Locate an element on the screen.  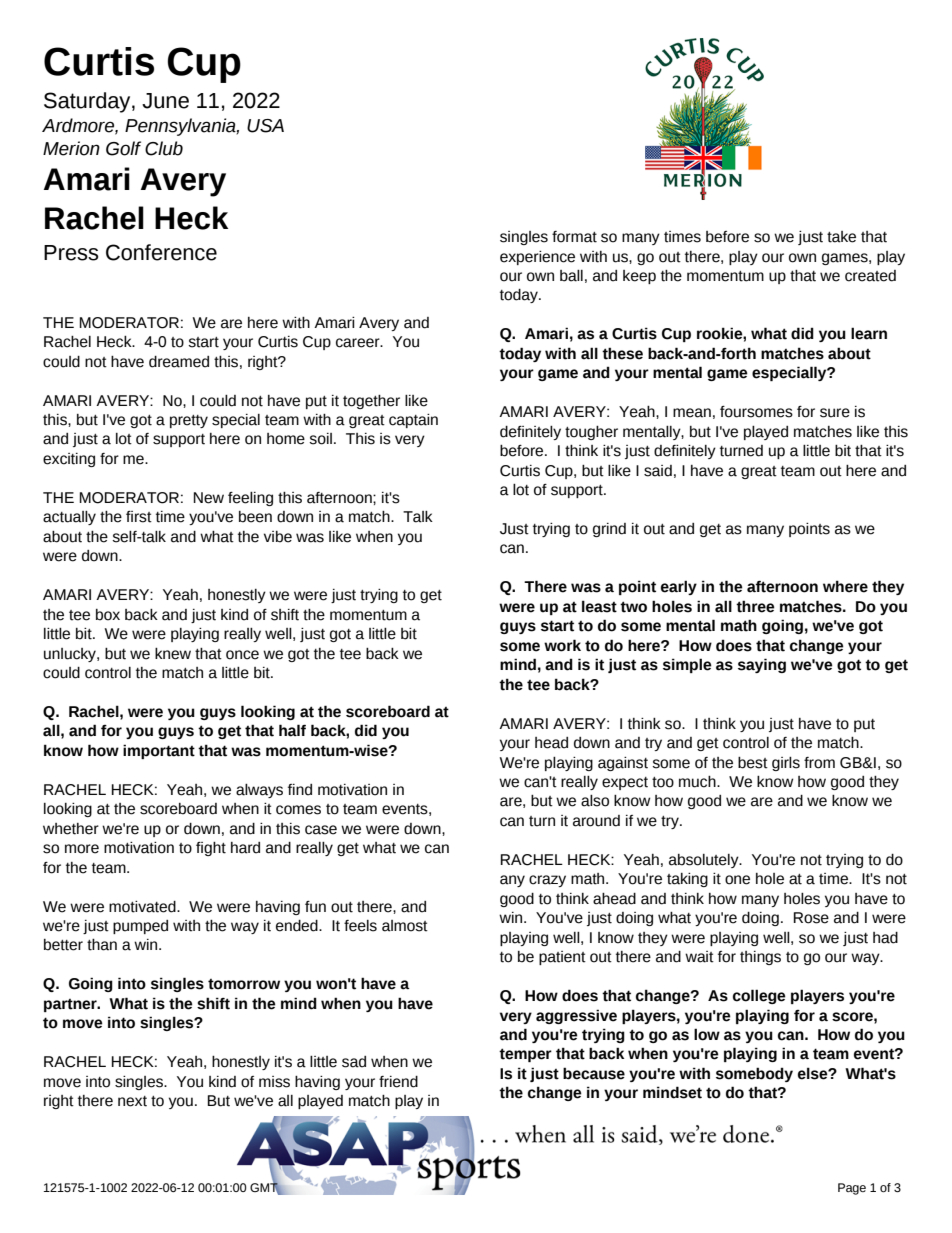
dreamed is located at coordinates (179, 362).
